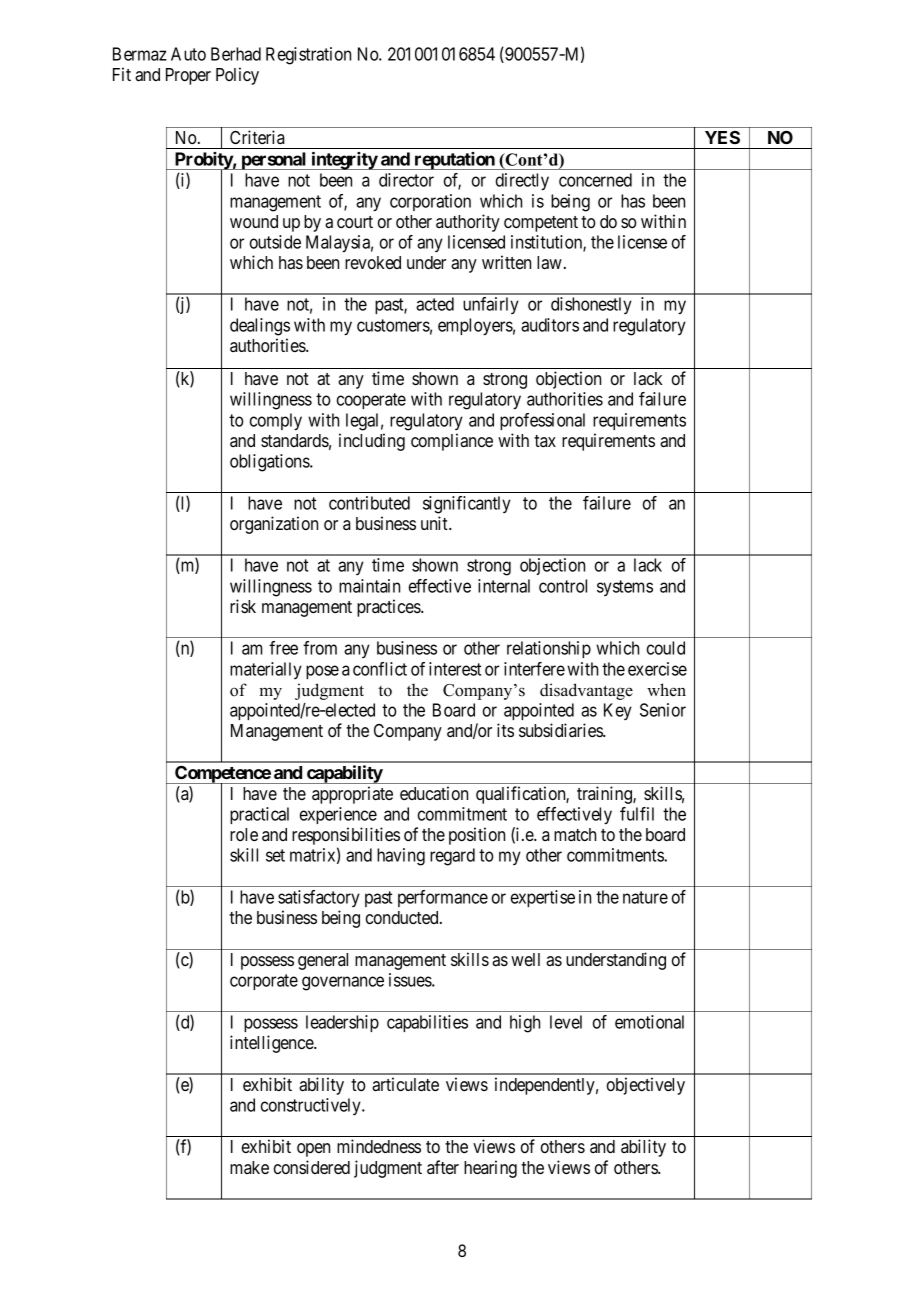  What do you see at coordinates (625, 588) in the page?
I see `systems` at bounding box center [625, 588].
